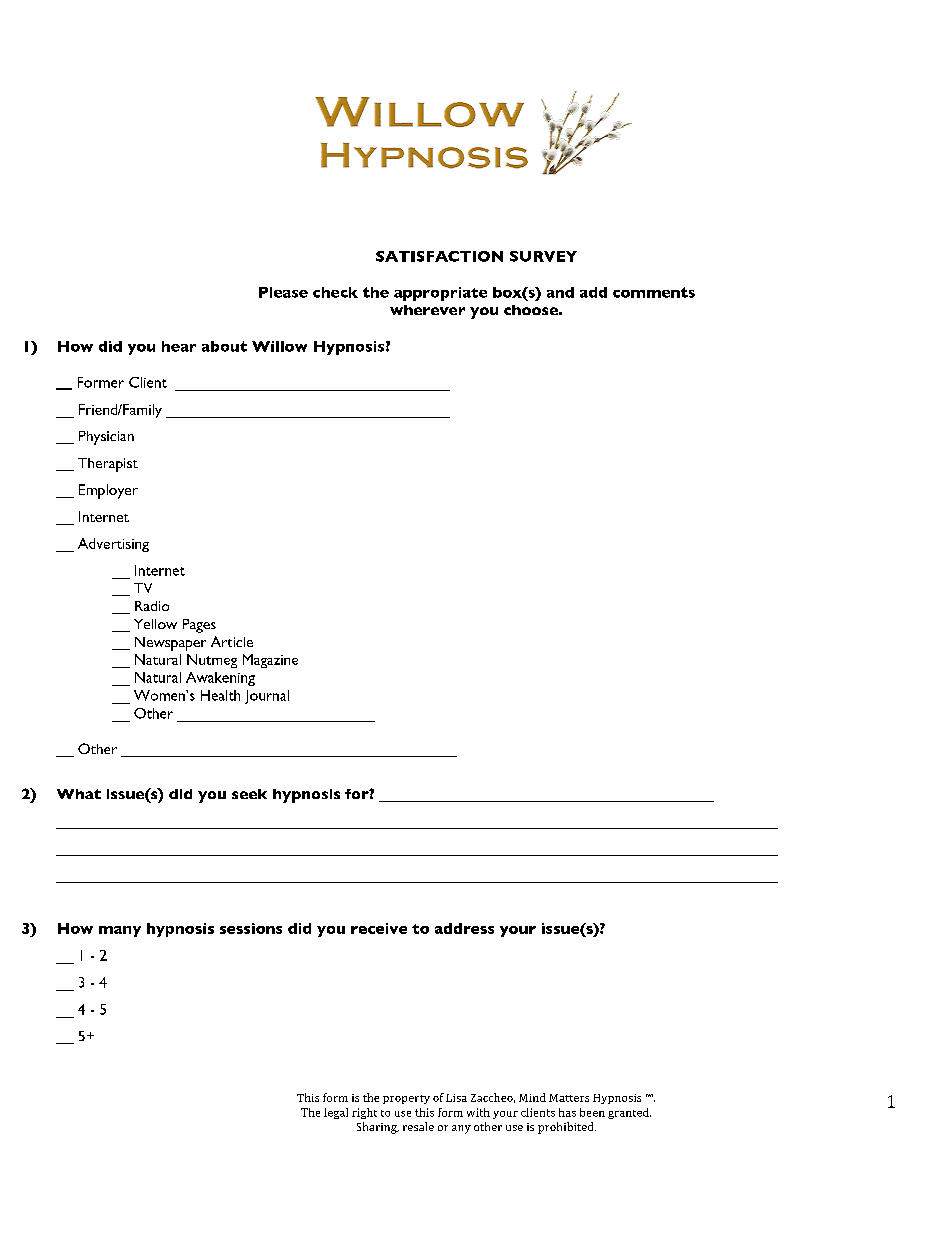  What do you see at coordinates (364, 1113) in the screenshot?
I see `right` at bounding box center [364, 1113].
